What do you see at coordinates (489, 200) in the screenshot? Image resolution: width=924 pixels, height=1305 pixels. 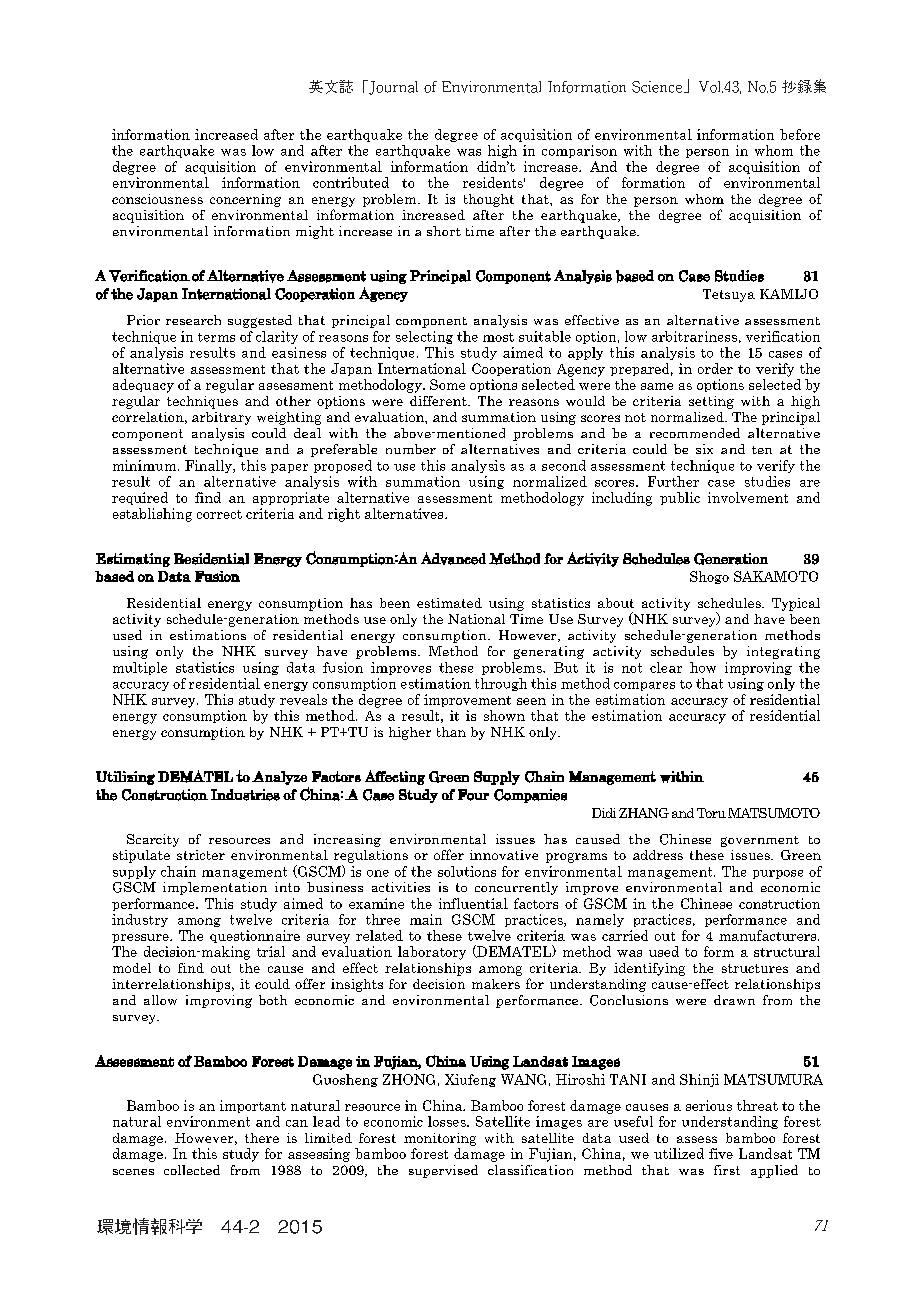 I see `thought` at bounding box center [489, 200].
